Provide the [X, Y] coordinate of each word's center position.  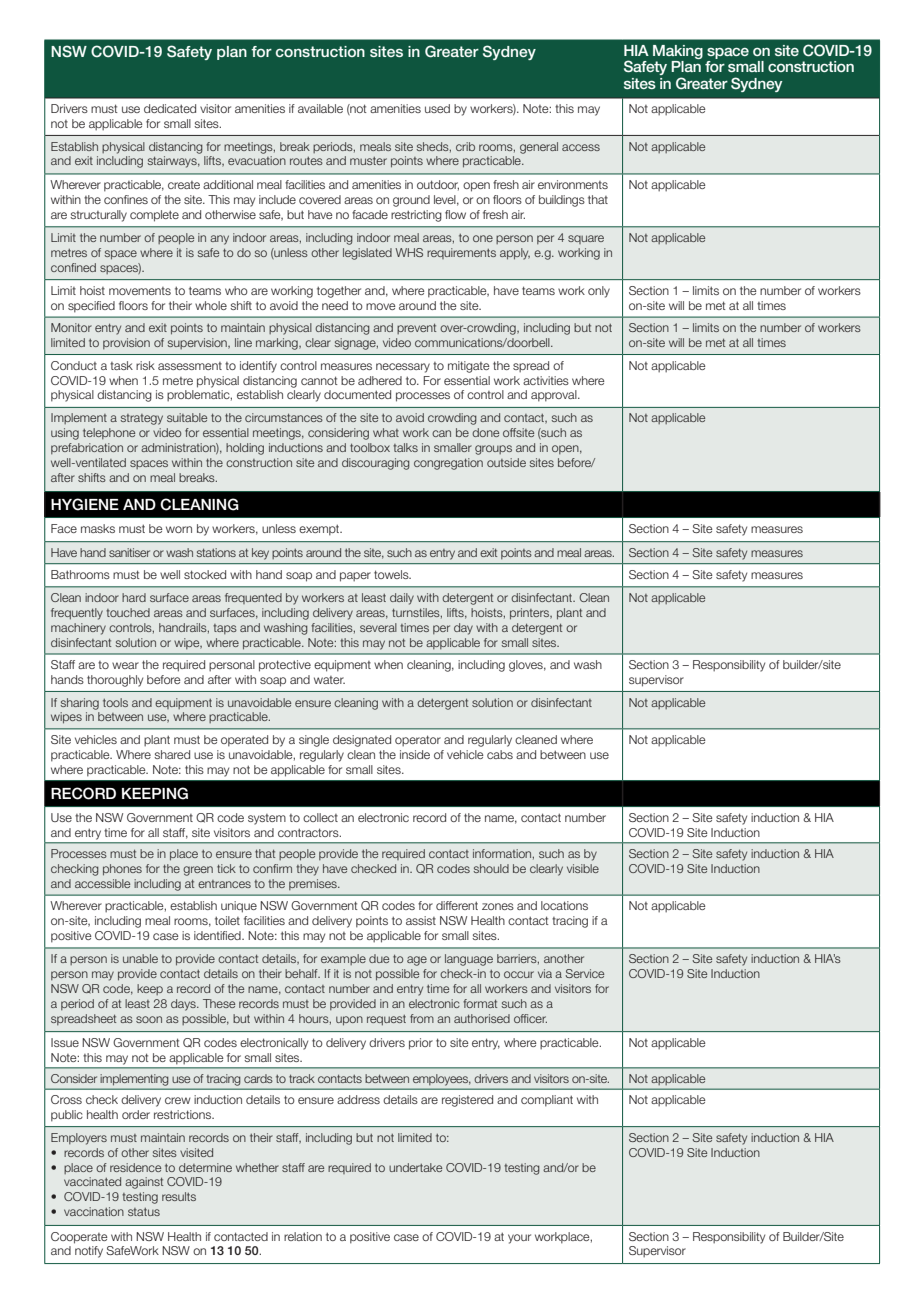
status [144, 1212]
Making [678, 52]
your [519, 1239]
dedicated [170, 108]
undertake [415, 1167]
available [320, 108]
